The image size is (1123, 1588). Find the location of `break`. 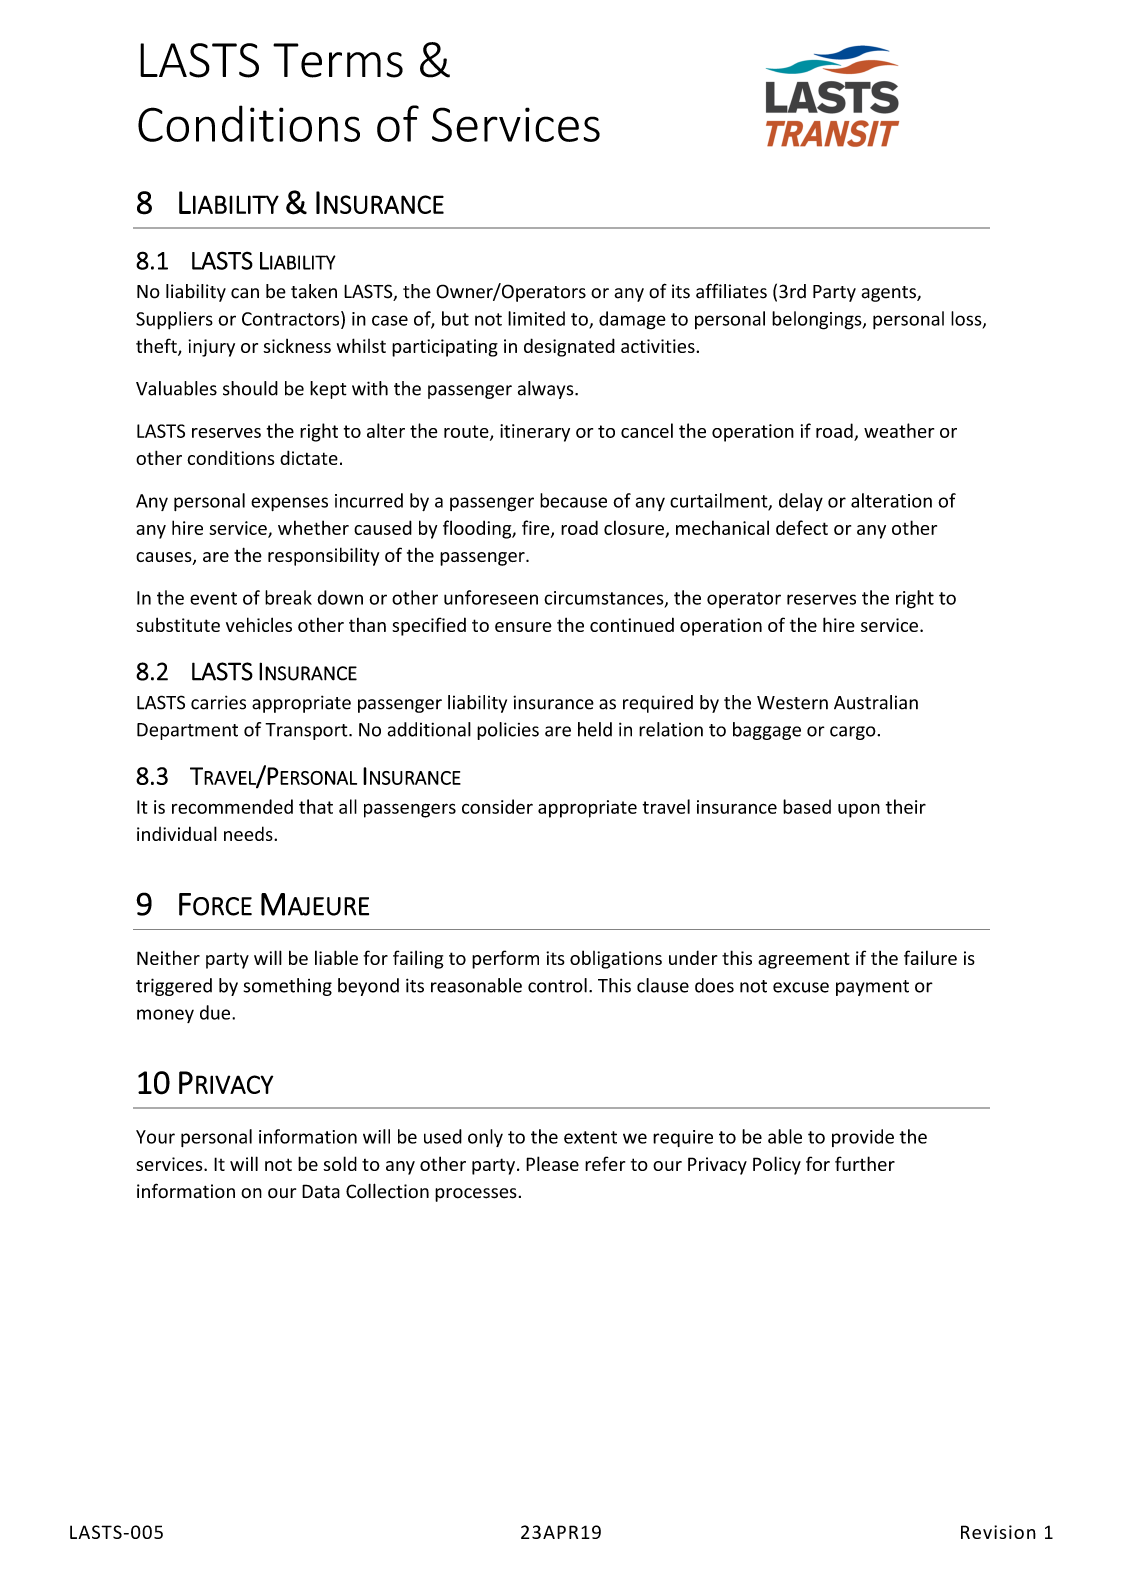

break is located at coordinates (288, 597).
